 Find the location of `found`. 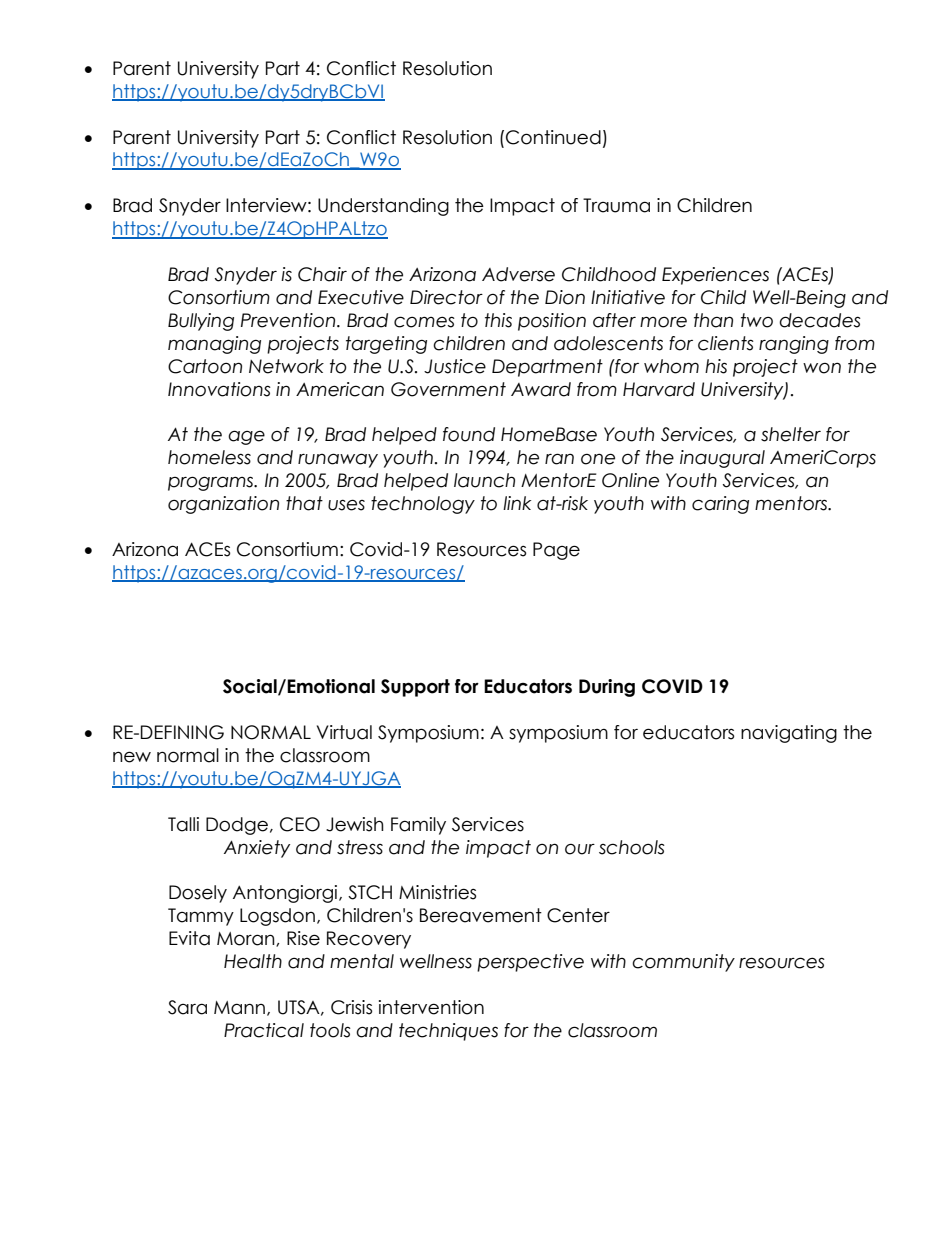

found is located at coordinates (469, 434).
